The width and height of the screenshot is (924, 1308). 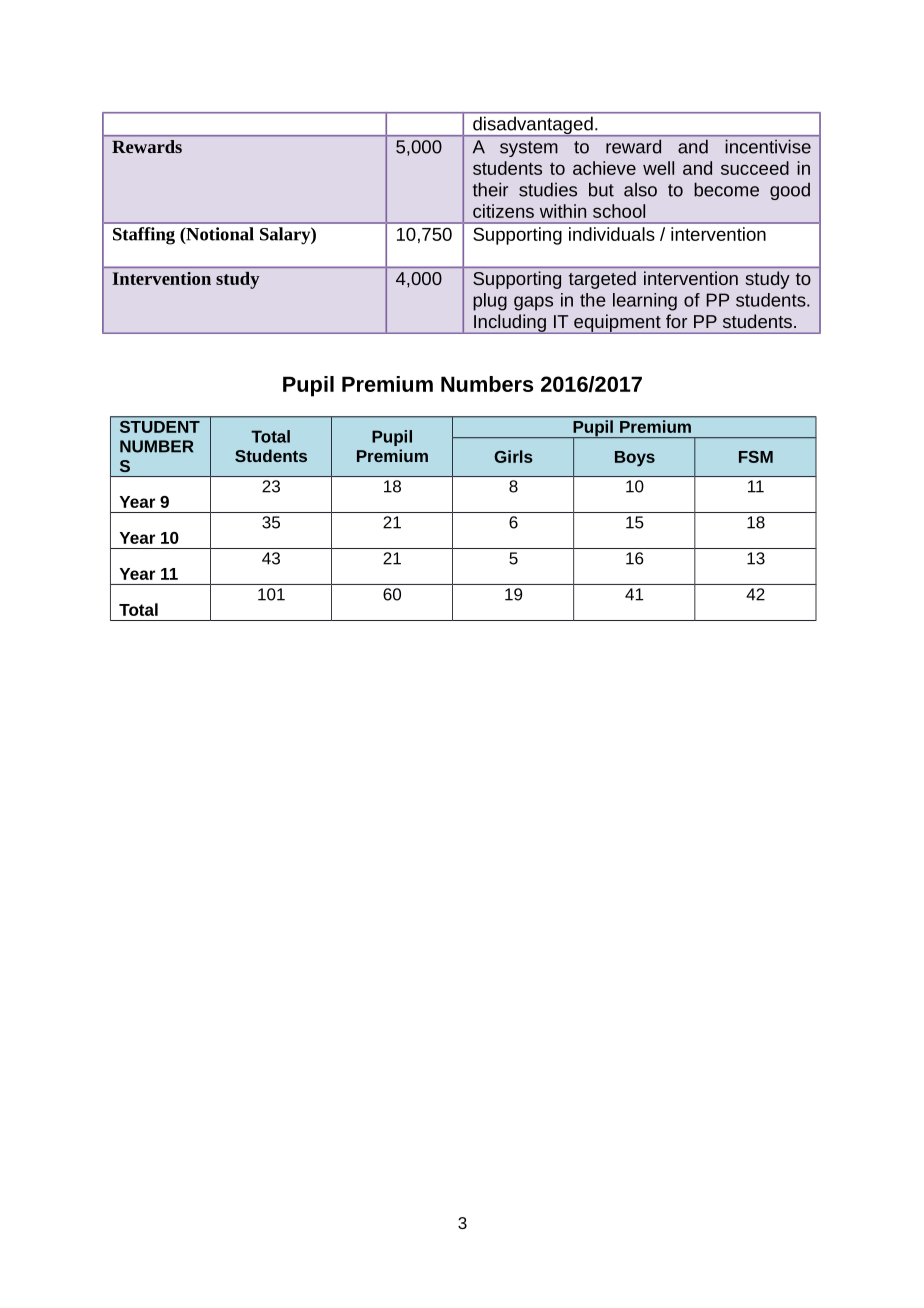 What do you see at coordinates (144, 236) in the screenshot?
I see `Staffing` at bounding box center [144, 236].
